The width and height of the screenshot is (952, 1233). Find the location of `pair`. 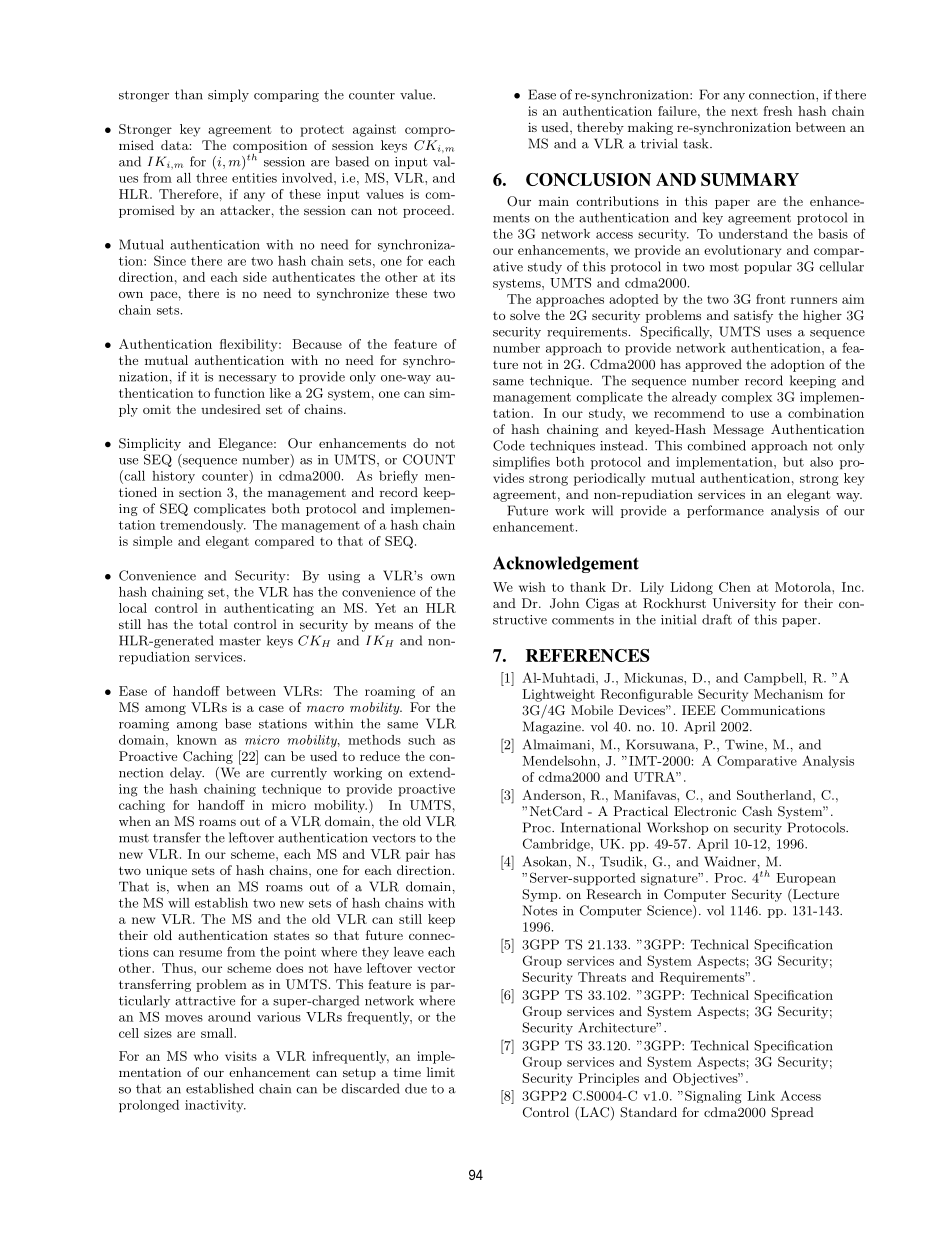

pair is located at coordinates (418, 855).
